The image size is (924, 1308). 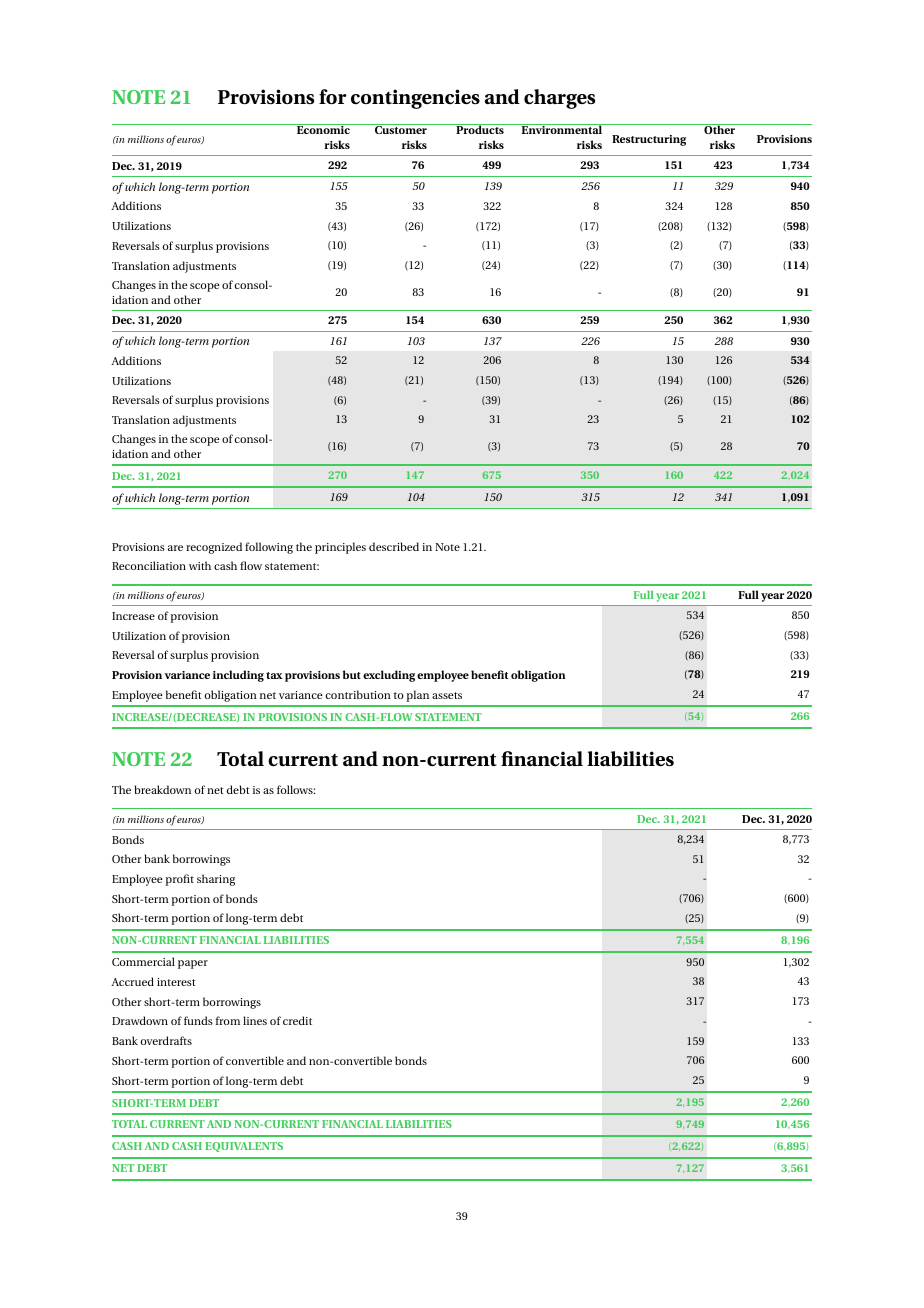 What do you see at coordinates (255, 1020) in the screenshot?
I see `lines` at bounding box center [255, 1020].
